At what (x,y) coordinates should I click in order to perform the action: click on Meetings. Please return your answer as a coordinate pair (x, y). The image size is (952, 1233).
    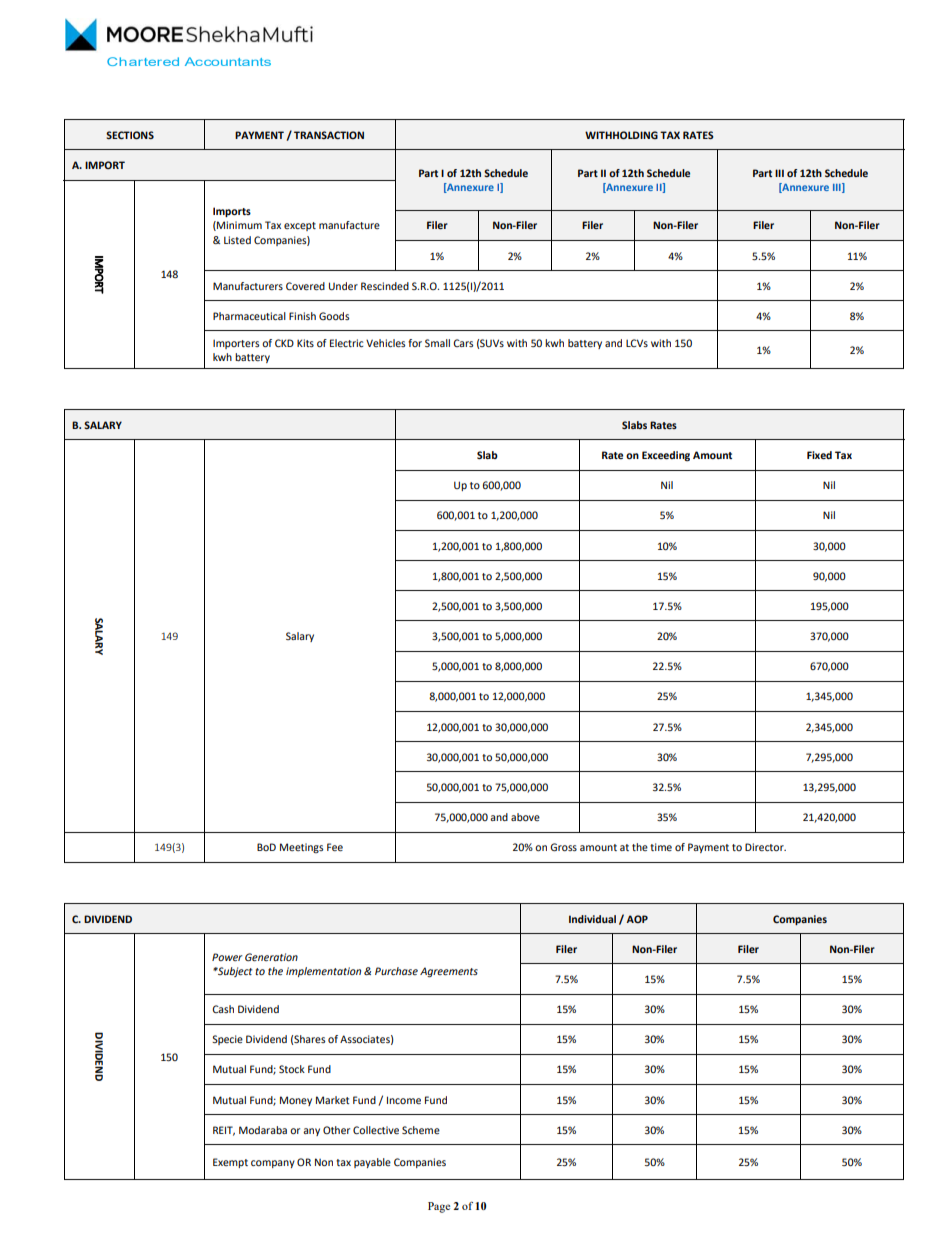
    Looking at the image, I should click on (301, 848).
